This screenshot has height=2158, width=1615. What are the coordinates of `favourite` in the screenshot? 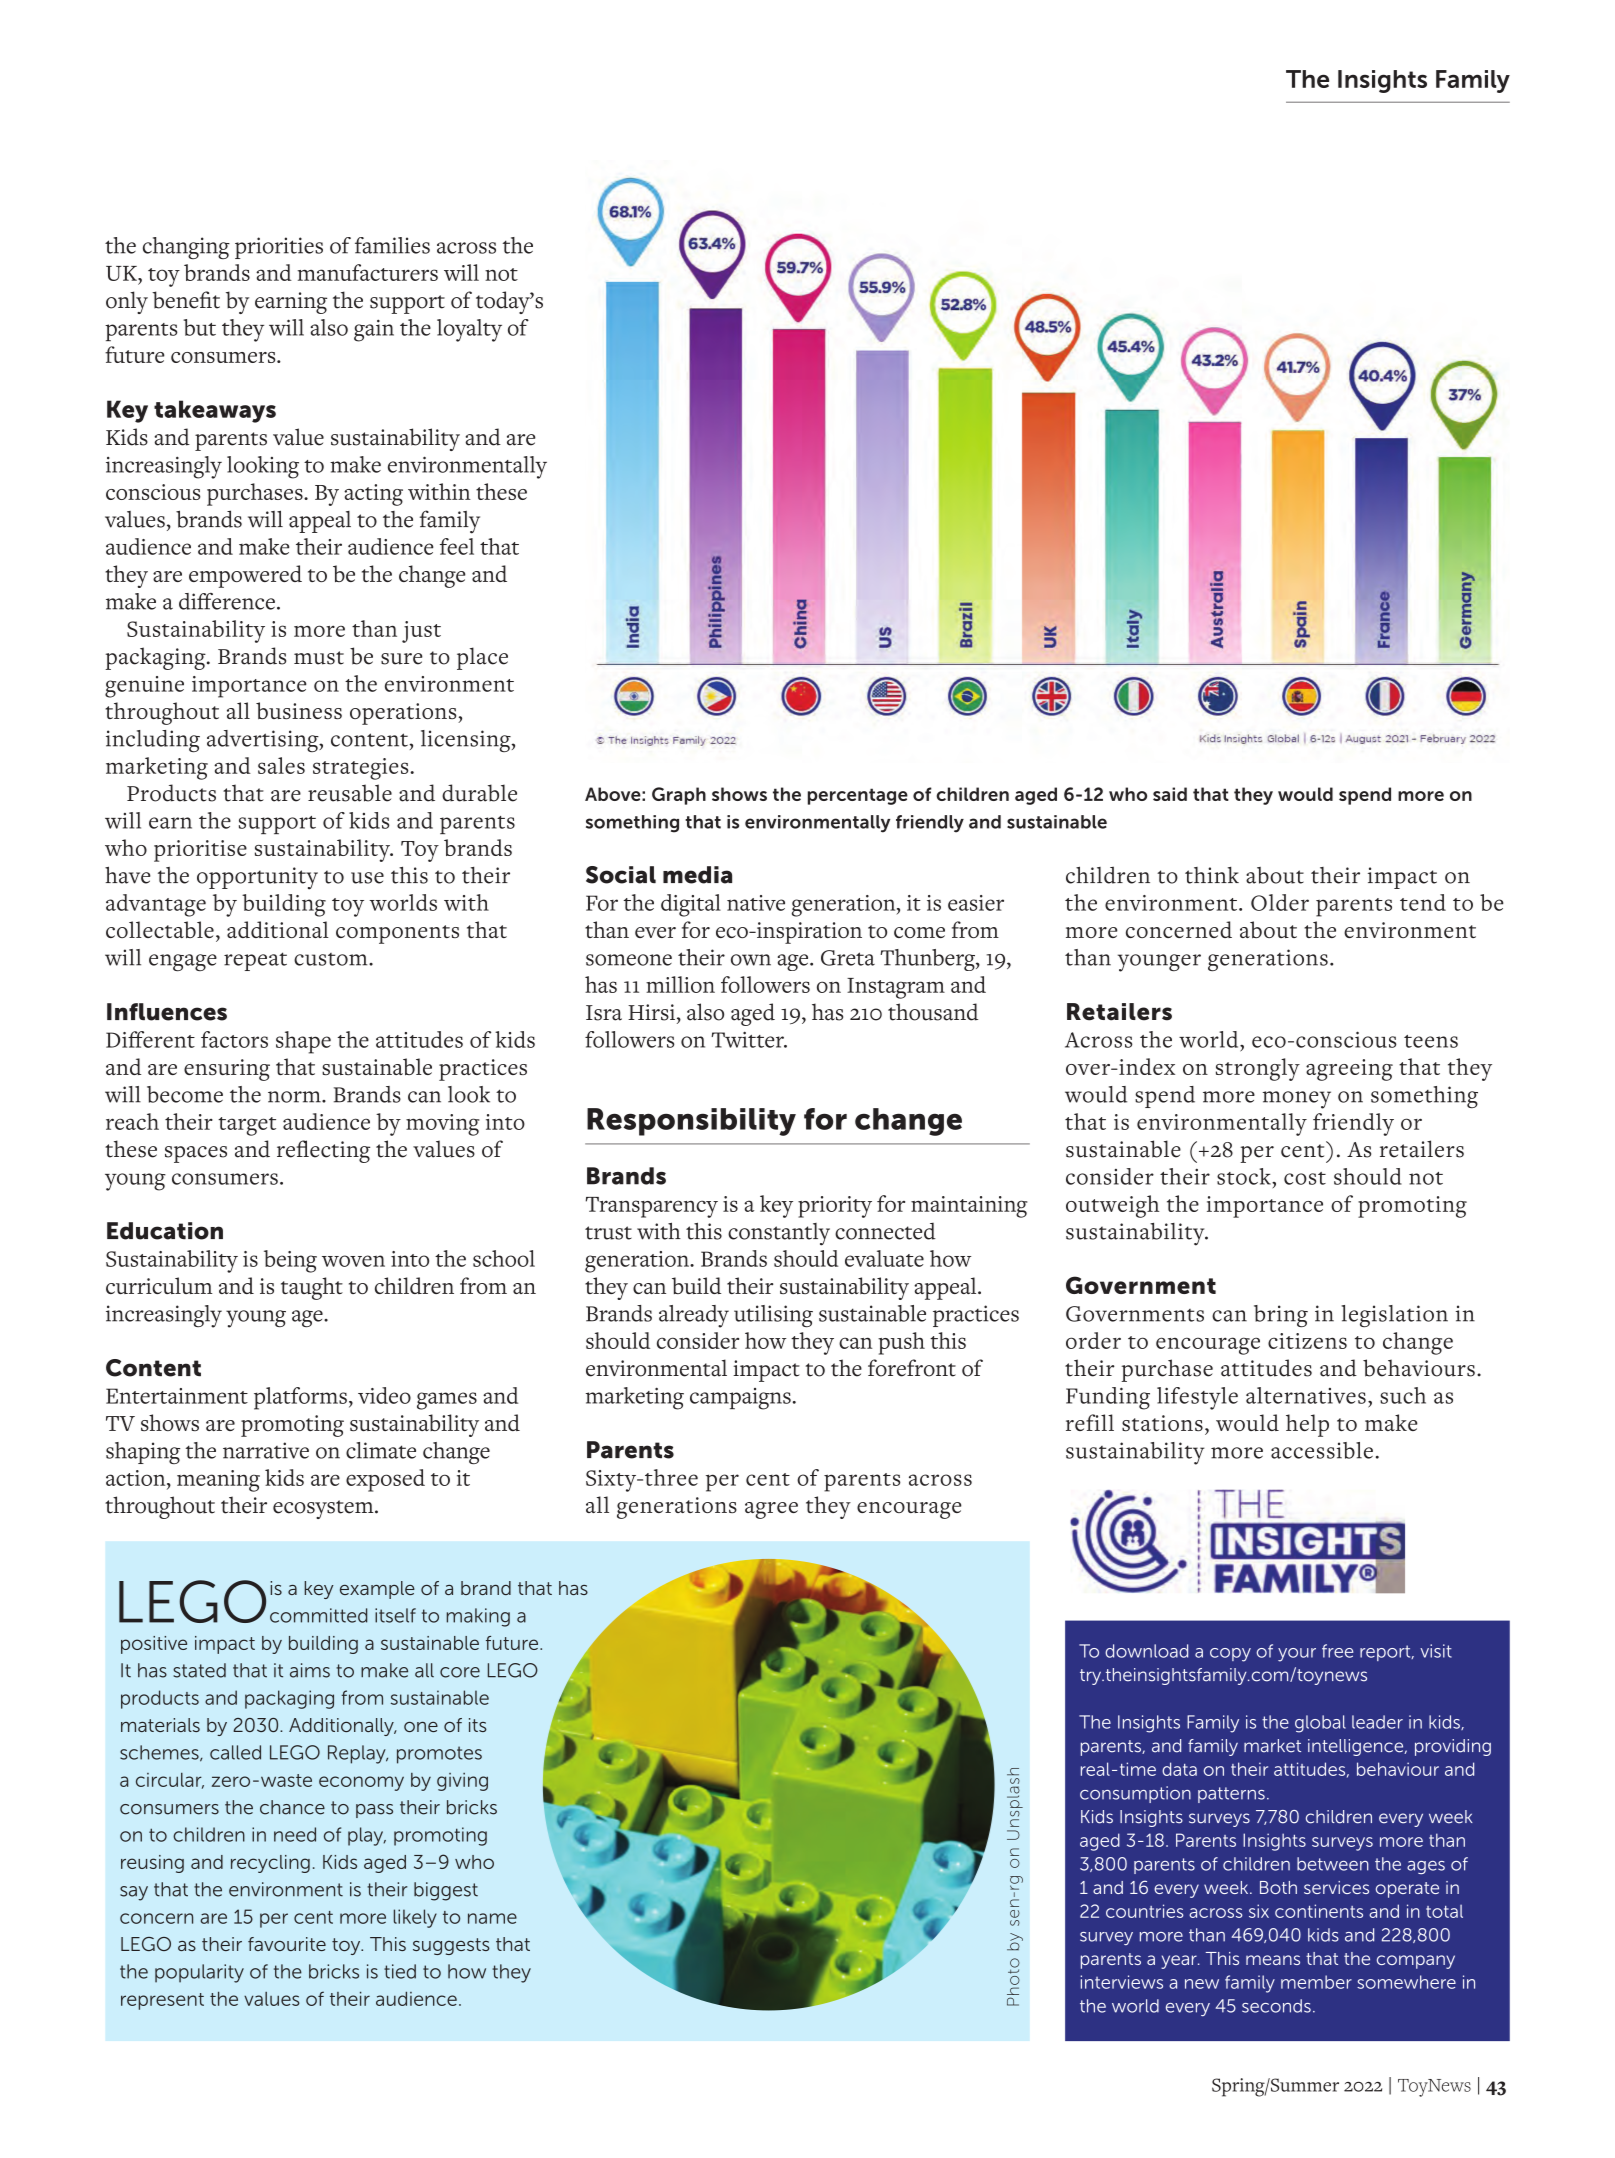 It's located at (287, 1944).
